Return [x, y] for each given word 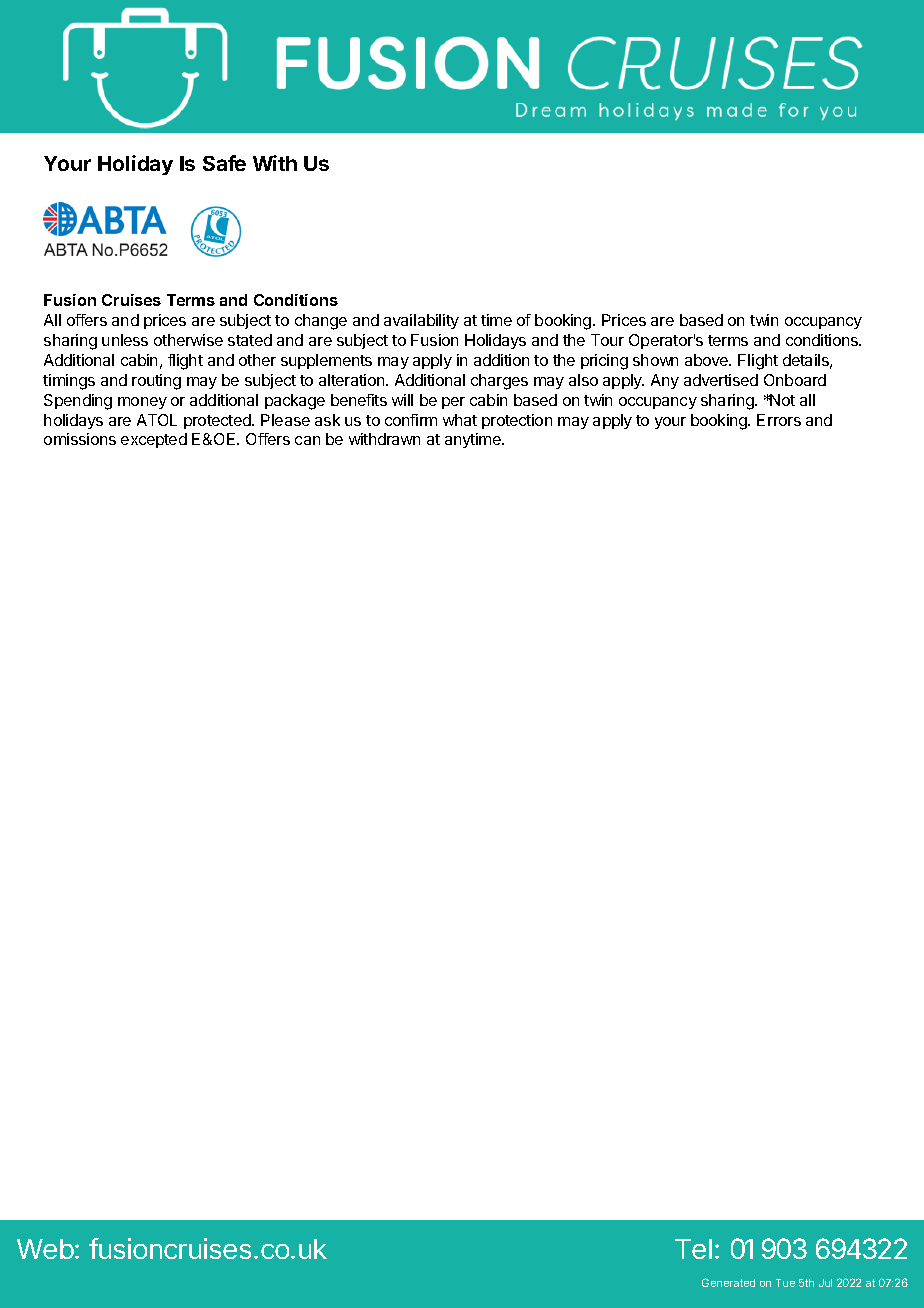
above [708, 360]
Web [45, 1249]
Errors [779, 420]
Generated [728, 1282]
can [307, 440]
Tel [693, 1249]
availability [421, 321]
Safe [224, 163]
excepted [154, 440]
